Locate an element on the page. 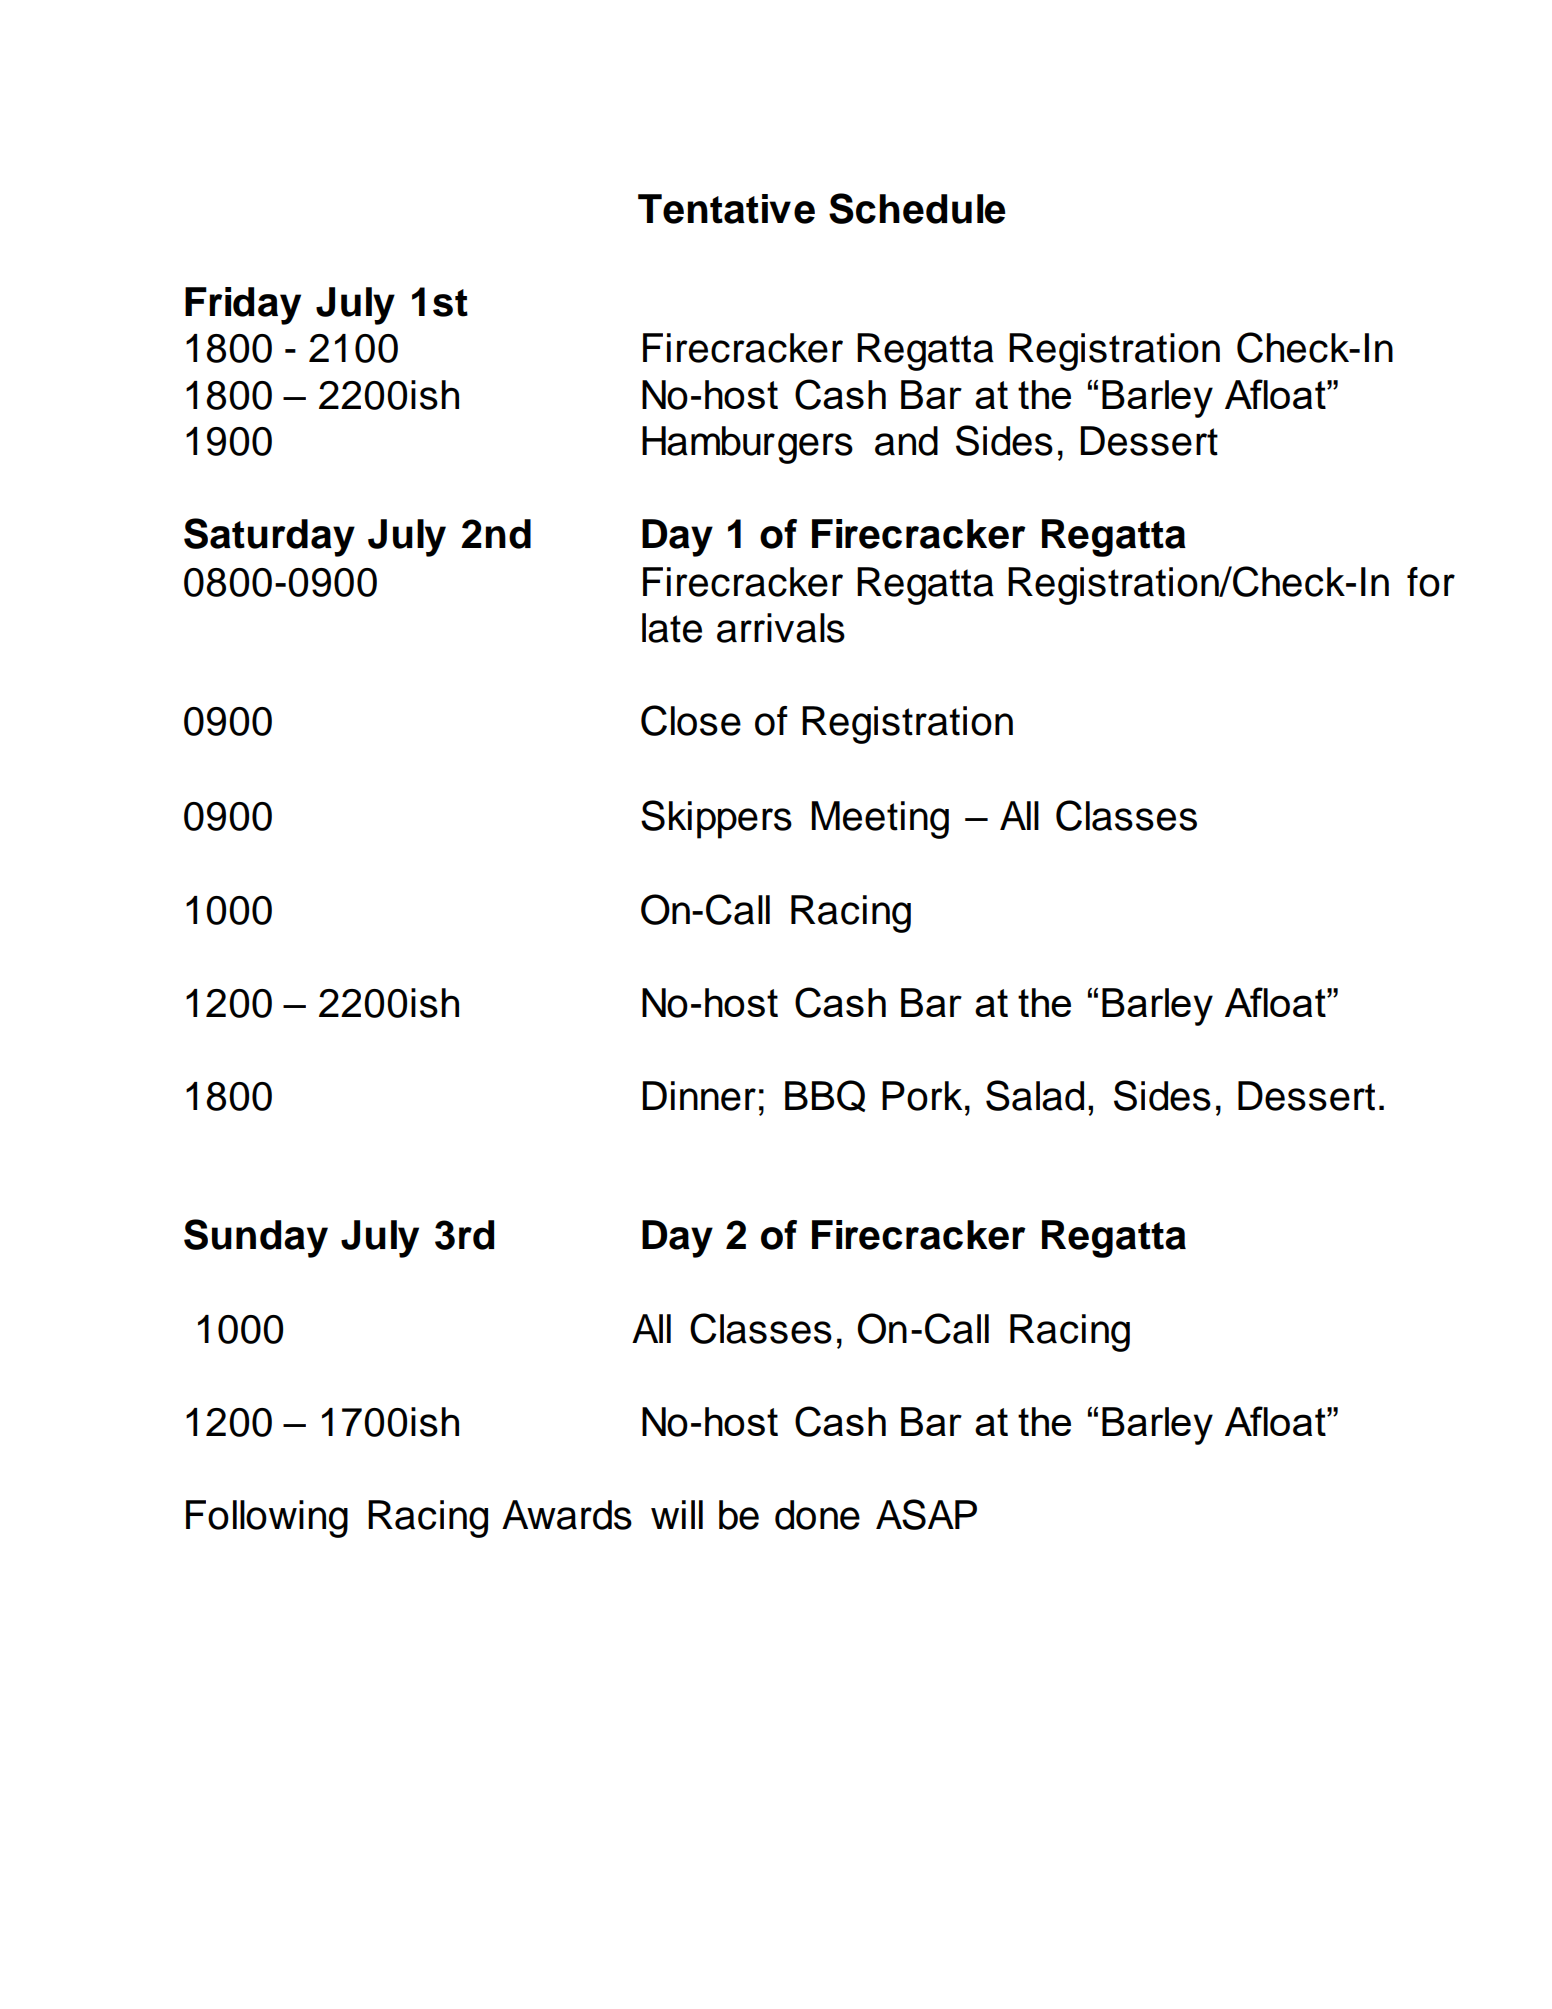 Image resolution: width=1552 pixels, height=2009 pixels. Skippers is located at coordinates (716, 819).
